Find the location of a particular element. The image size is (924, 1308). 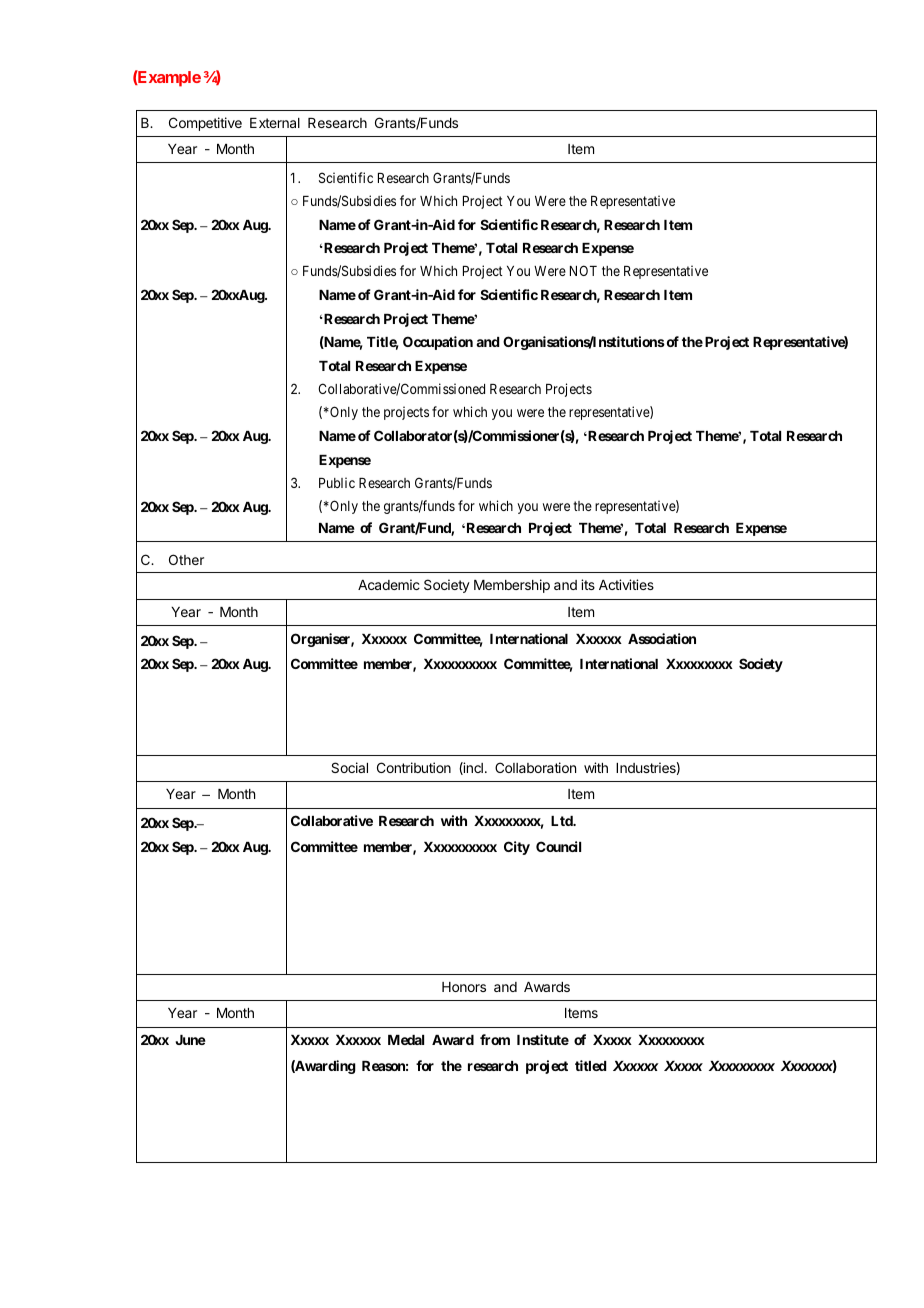

Academic is located at coordinates (389, 584).
